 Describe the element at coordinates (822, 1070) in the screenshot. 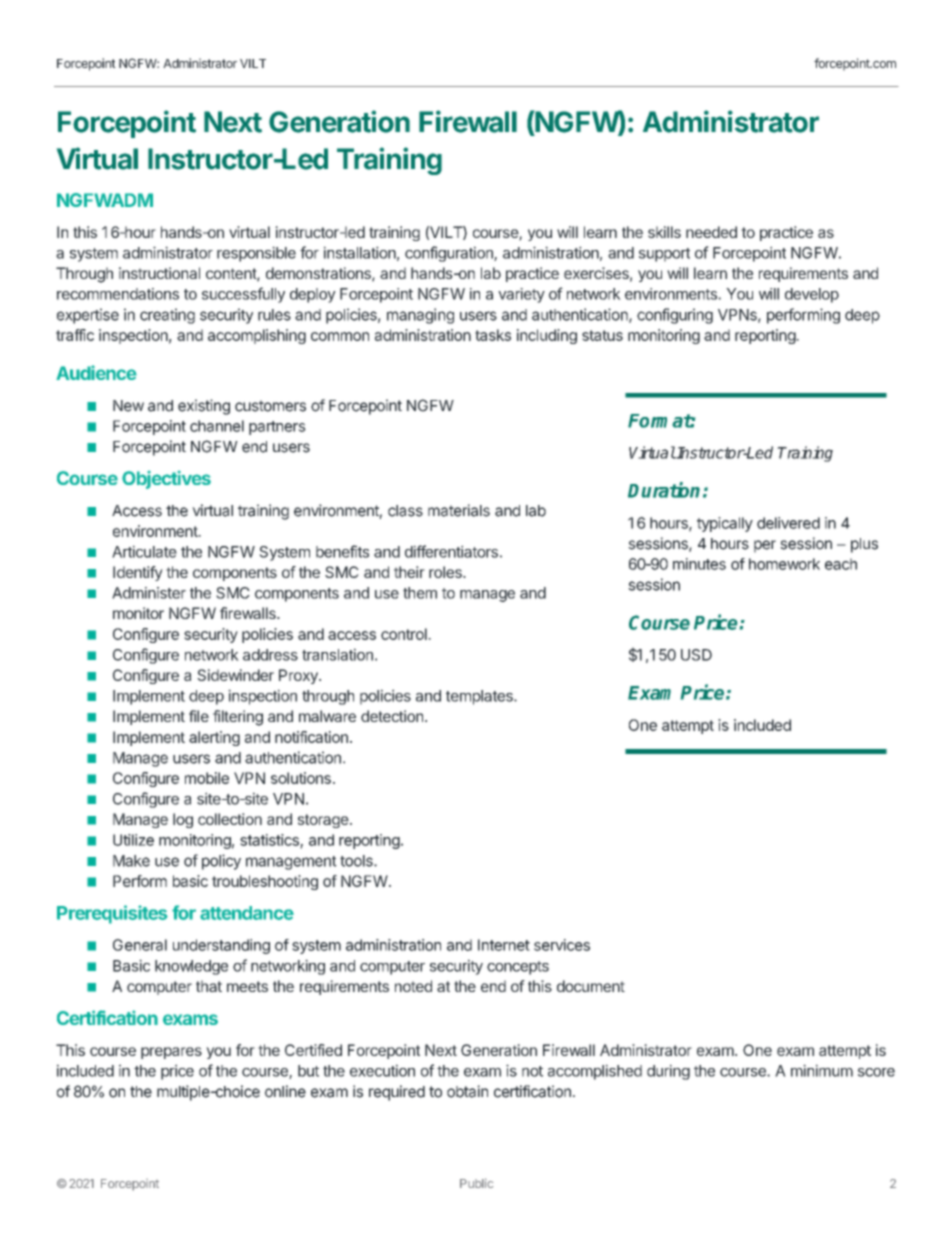

I see `minimum` at that location.
